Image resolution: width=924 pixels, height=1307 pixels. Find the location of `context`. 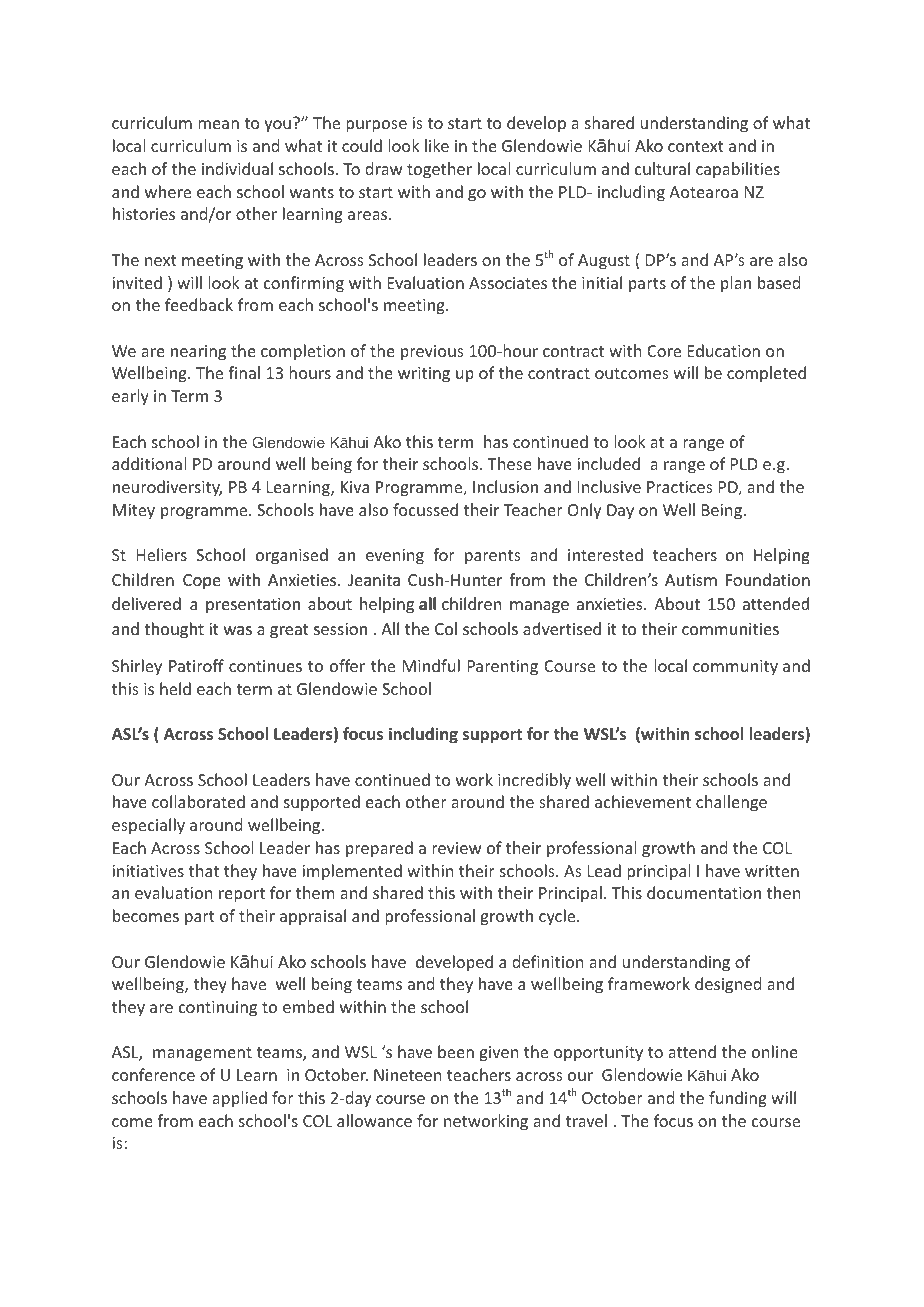

context is located at coordinates (696, 146).
